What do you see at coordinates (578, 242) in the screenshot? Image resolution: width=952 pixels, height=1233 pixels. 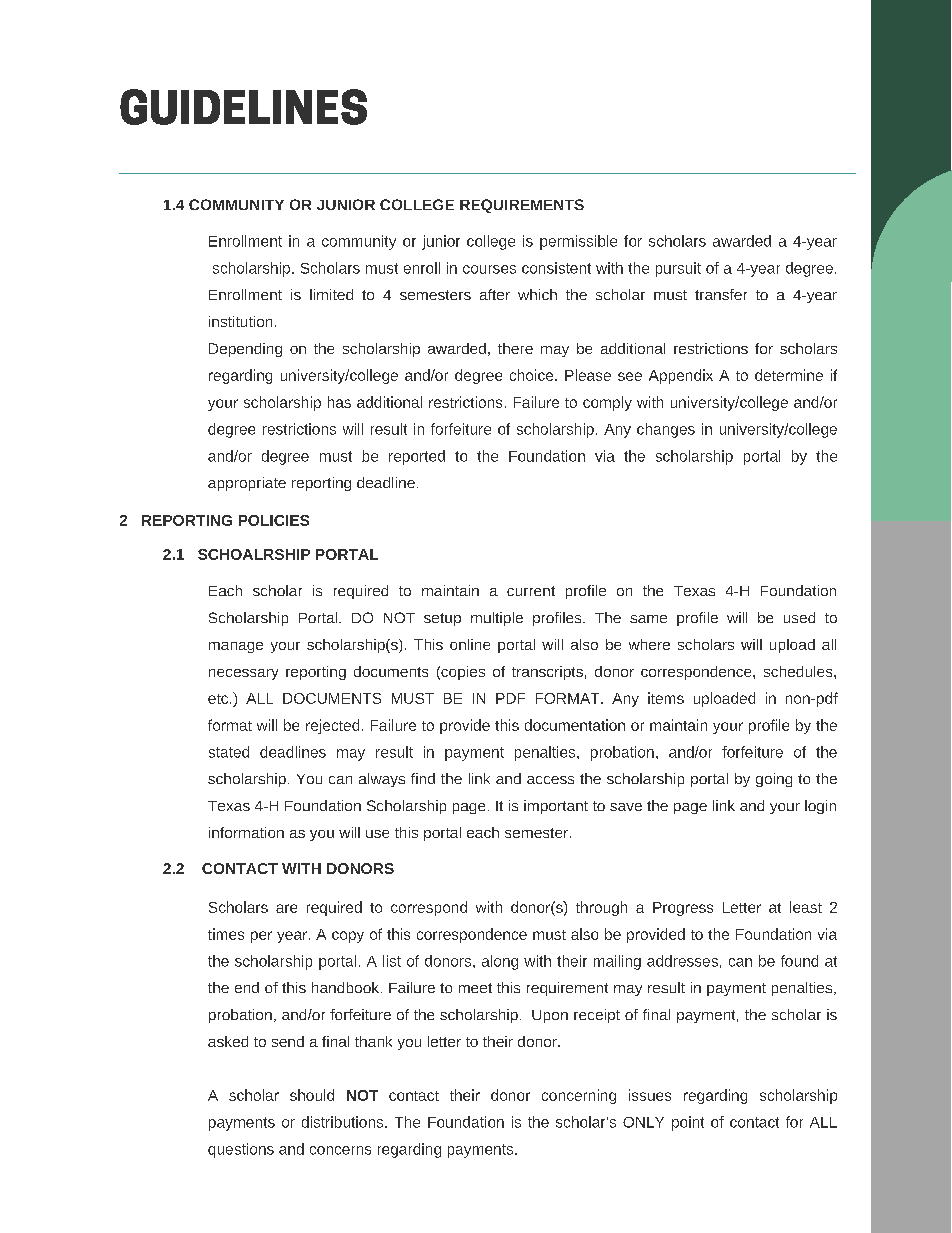 I see `permissible` at bounding box center [578, 242].
